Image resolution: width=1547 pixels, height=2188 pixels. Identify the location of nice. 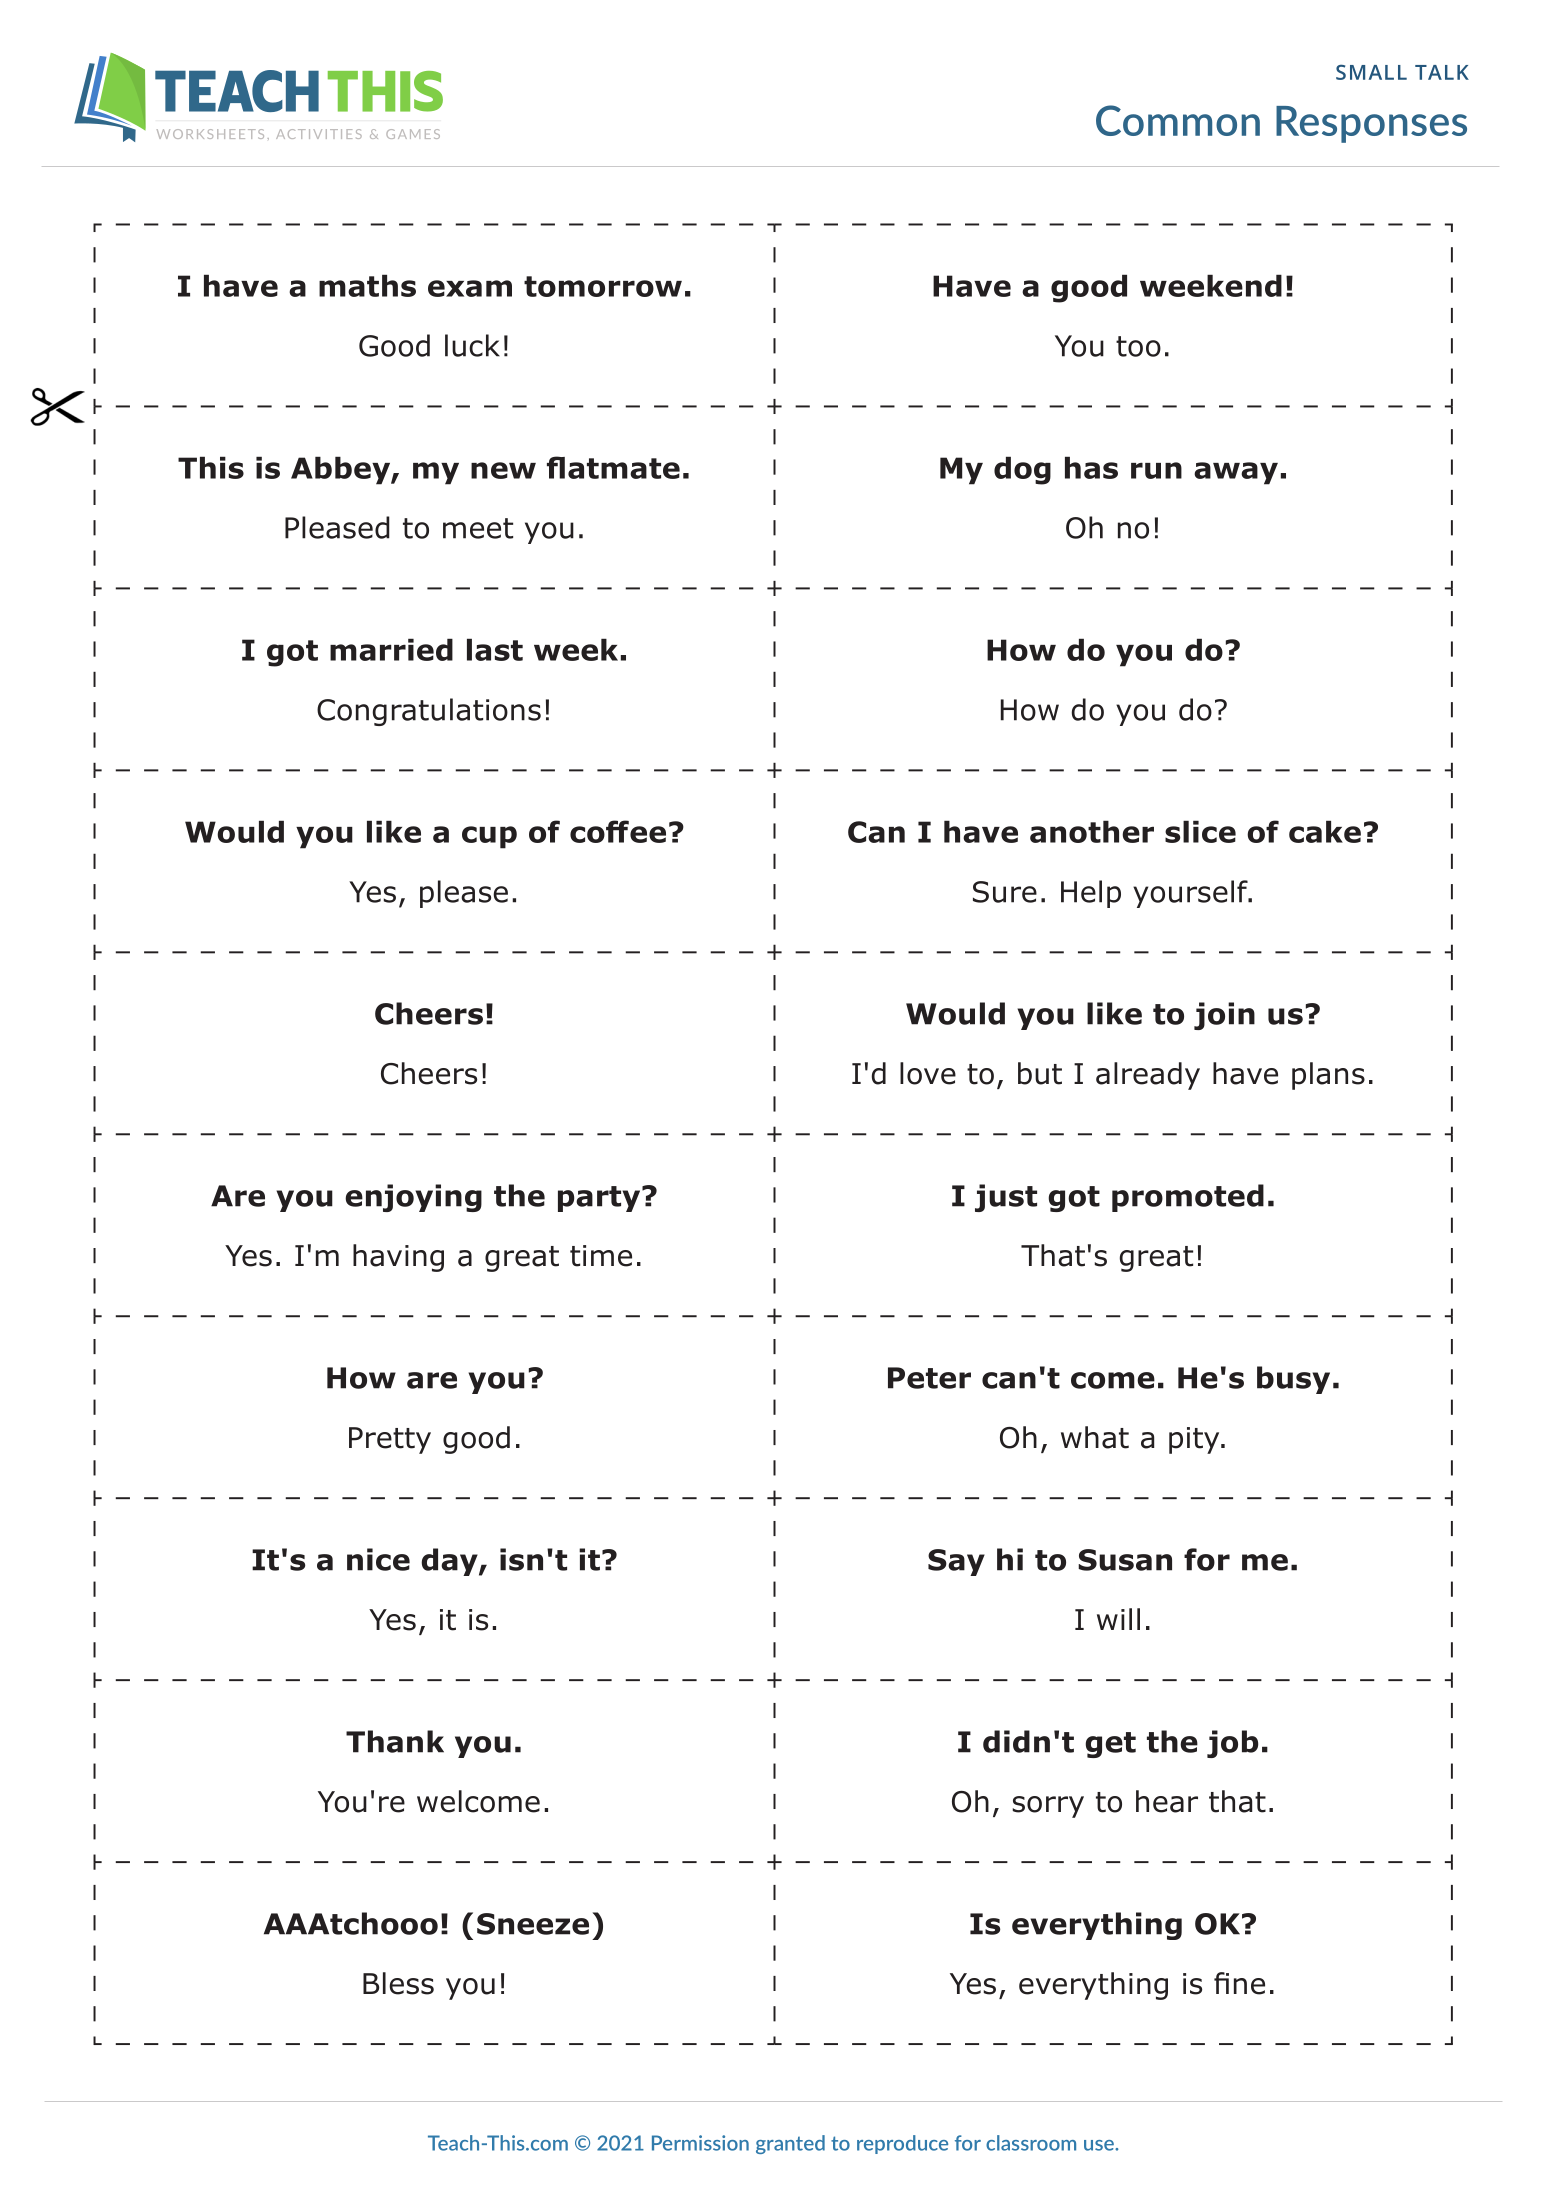
(378, 1559).
